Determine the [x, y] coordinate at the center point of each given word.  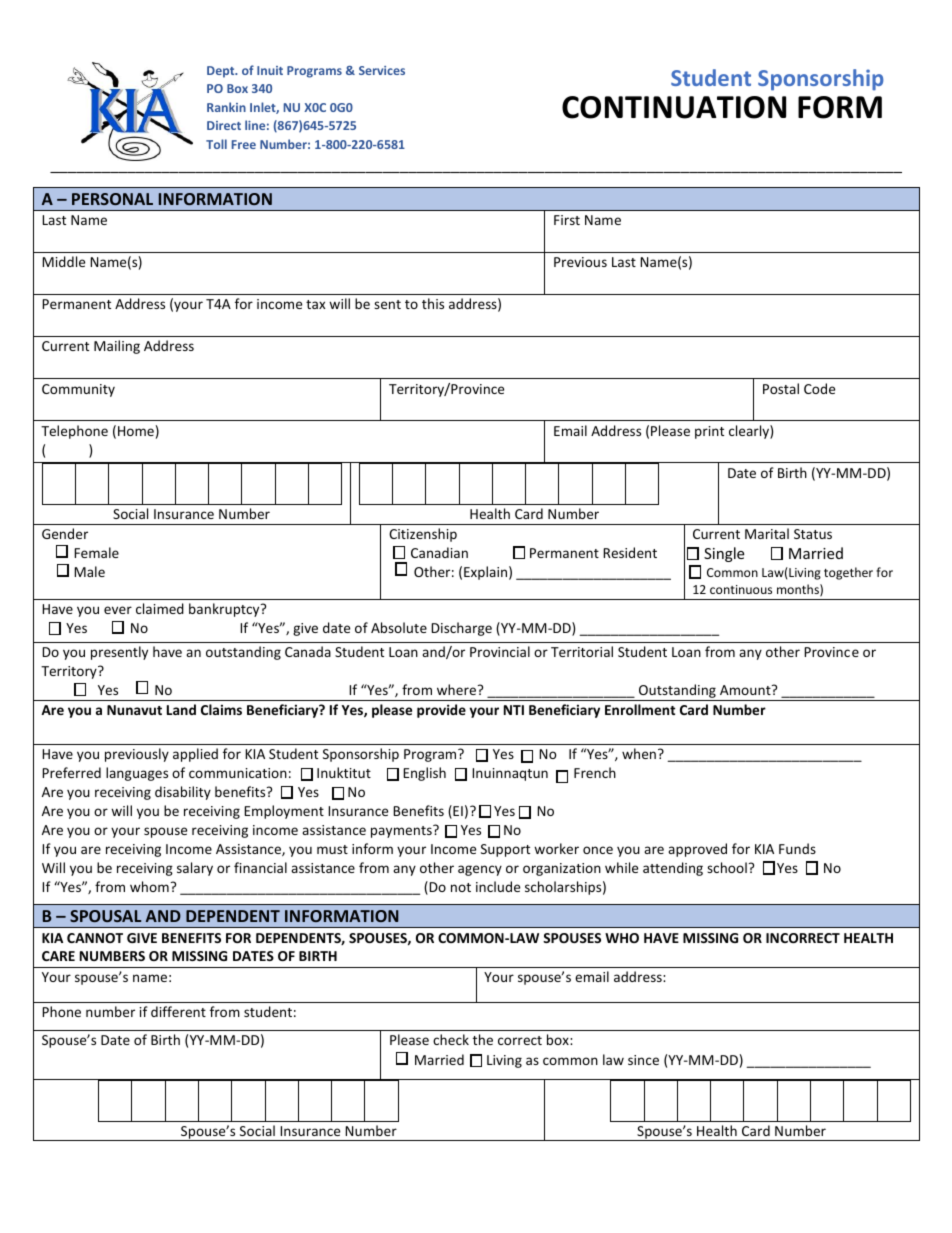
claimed [160, 608]
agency [480, 870]
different [178, 1011]
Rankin [226, 107]
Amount [746, 690]
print [709, 432]
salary [195, 869]
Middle [63, 261]
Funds [797, 848]
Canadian [439, 552]
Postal [781, 388]
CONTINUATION [674, 107]
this [433, 303]
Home [136, 431]
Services [382, 70]
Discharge [461, 629]
